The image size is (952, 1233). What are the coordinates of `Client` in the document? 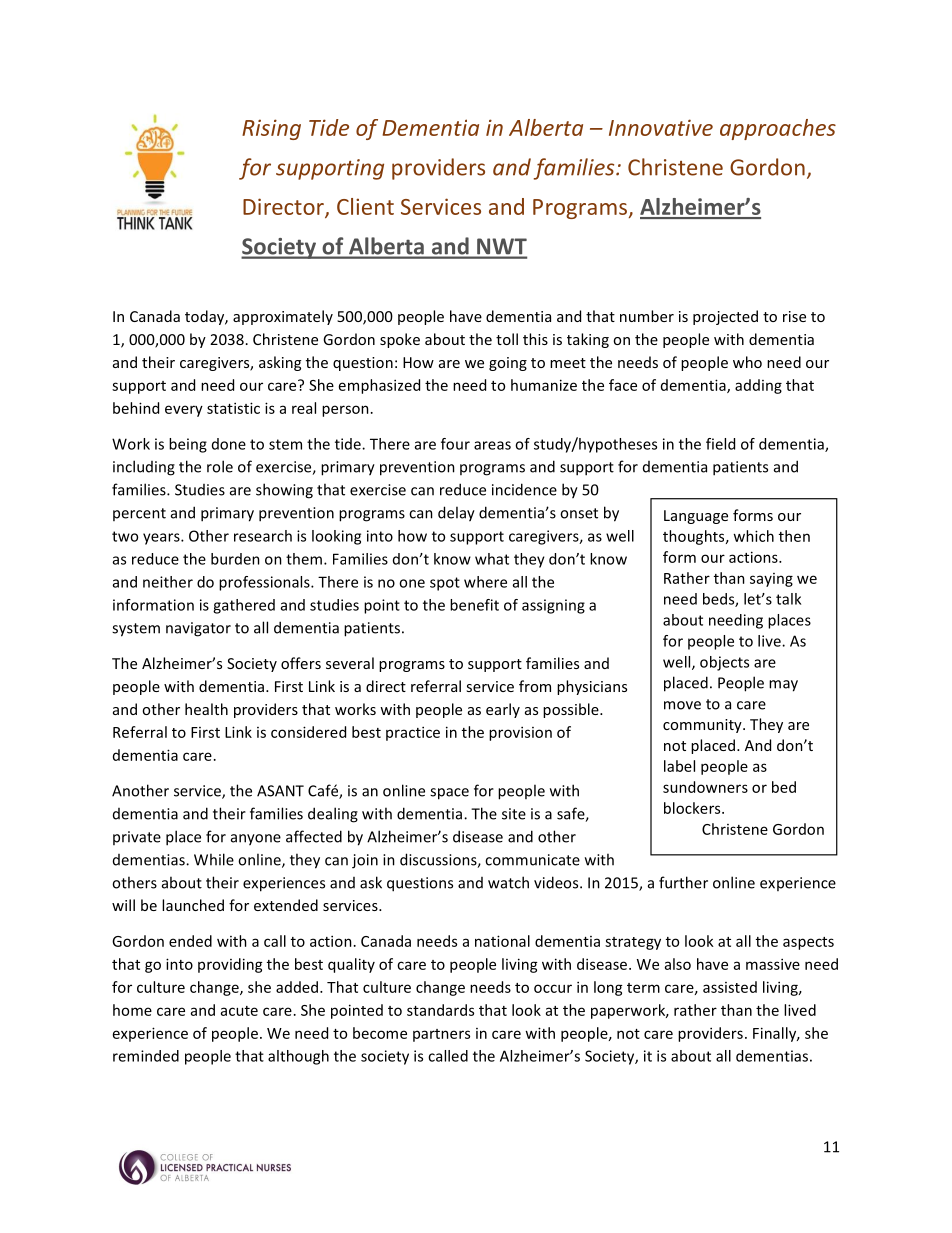 It's located at (365, 206).
